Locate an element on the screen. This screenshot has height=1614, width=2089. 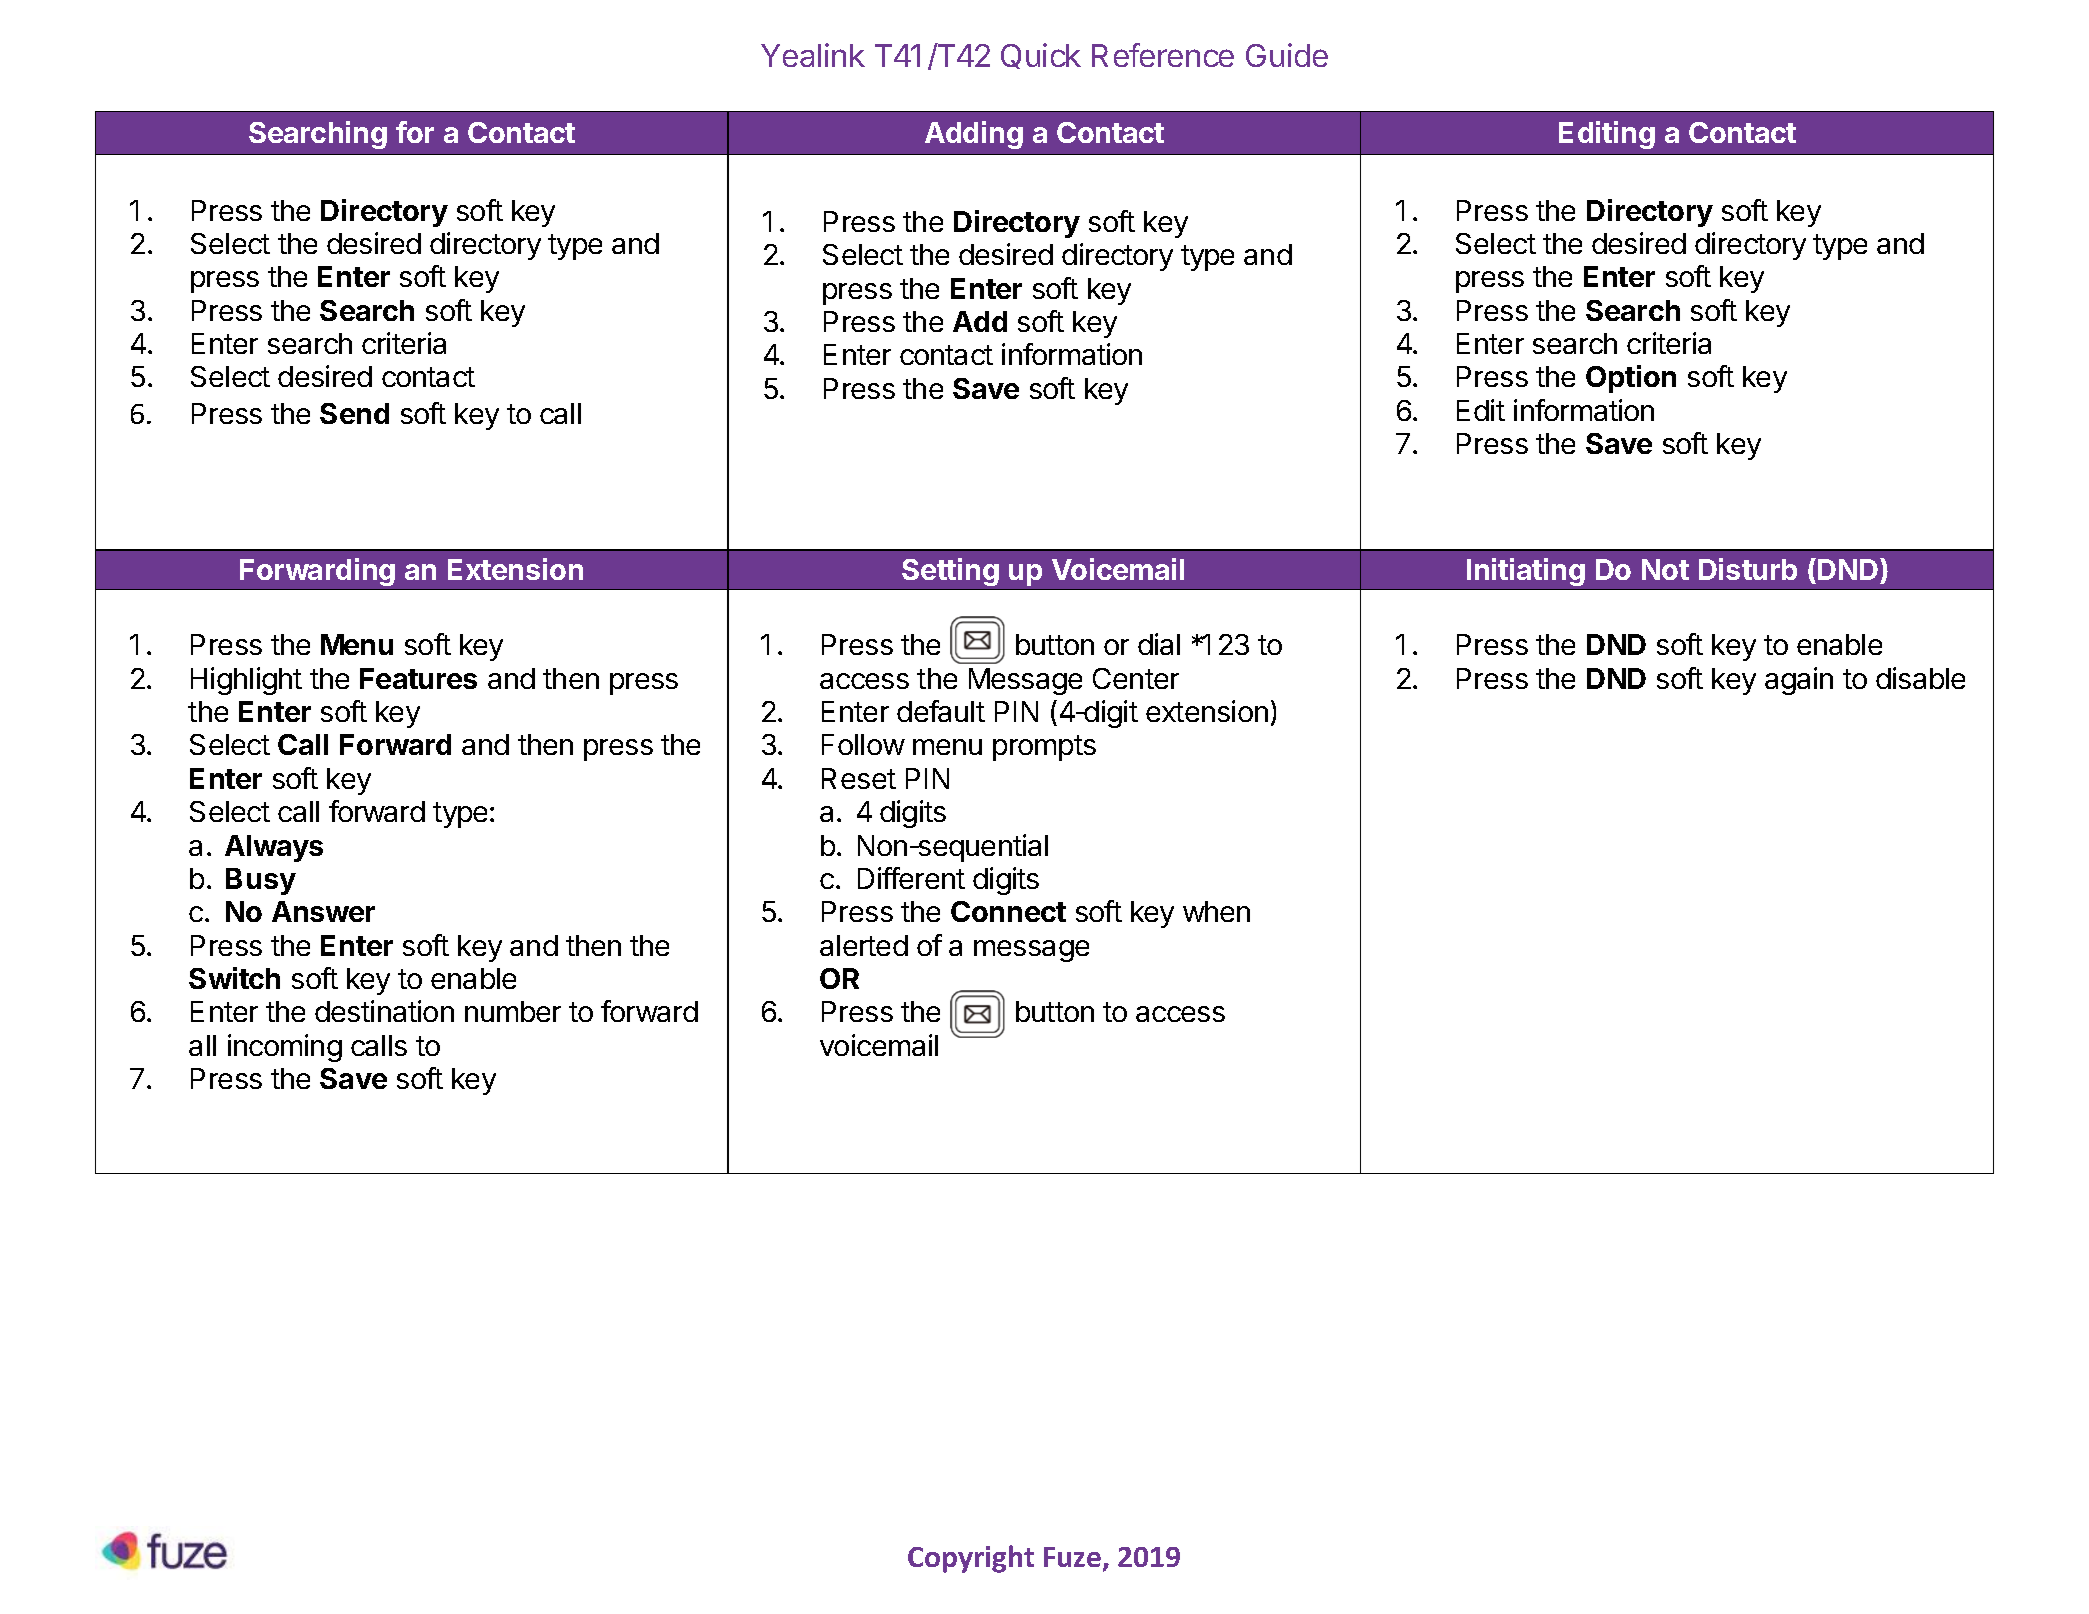
Quick is located at coordinates (1041, 56).
